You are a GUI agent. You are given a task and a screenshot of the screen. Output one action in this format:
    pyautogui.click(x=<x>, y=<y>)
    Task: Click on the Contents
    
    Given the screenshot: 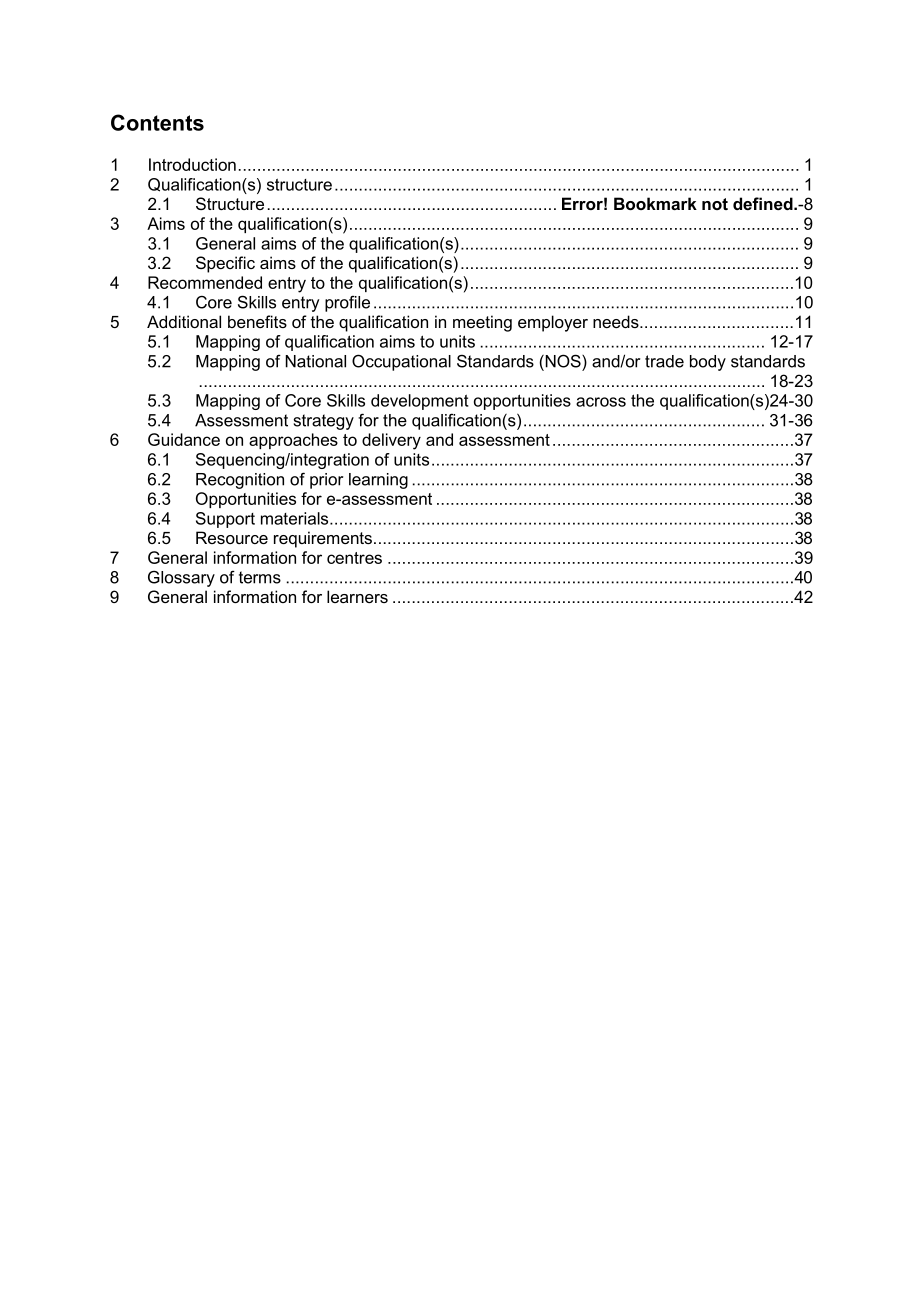 What is the action you would take?
    pyautogui.click(x=157, y=122)
